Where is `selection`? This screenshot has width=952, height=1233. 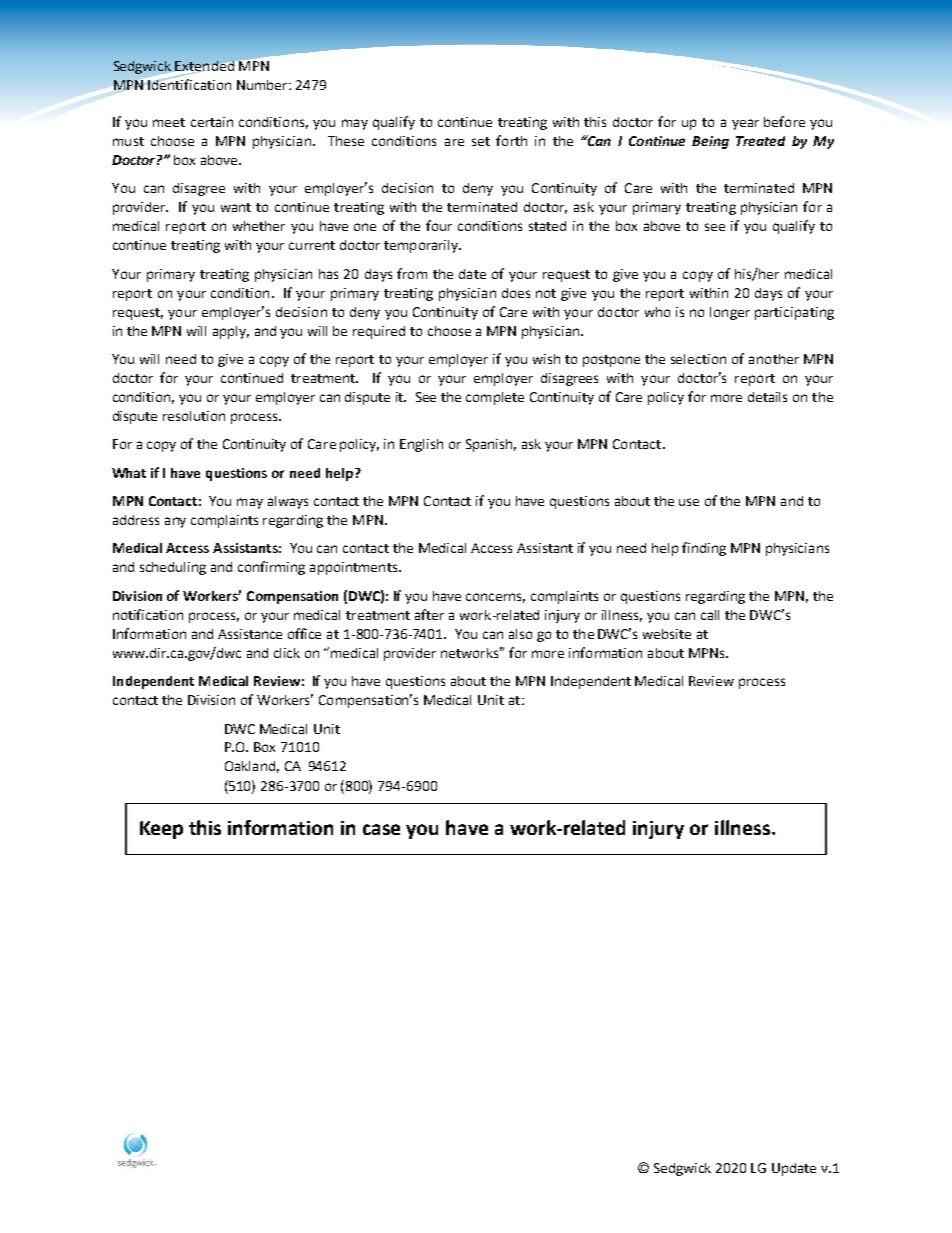
selection is located at coordinates (698, 359).
